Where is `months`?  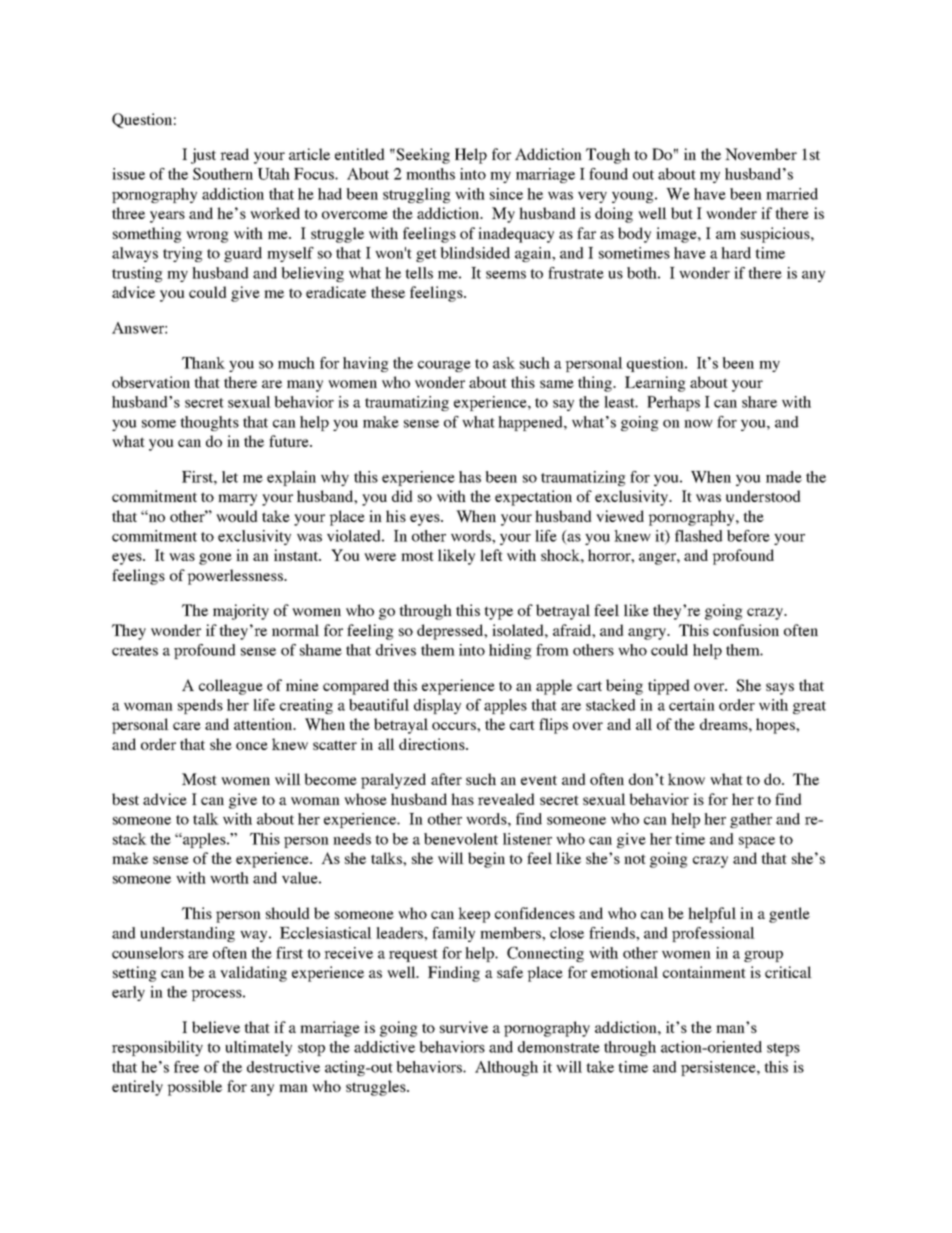 months is located at coordinates (430, 174).
